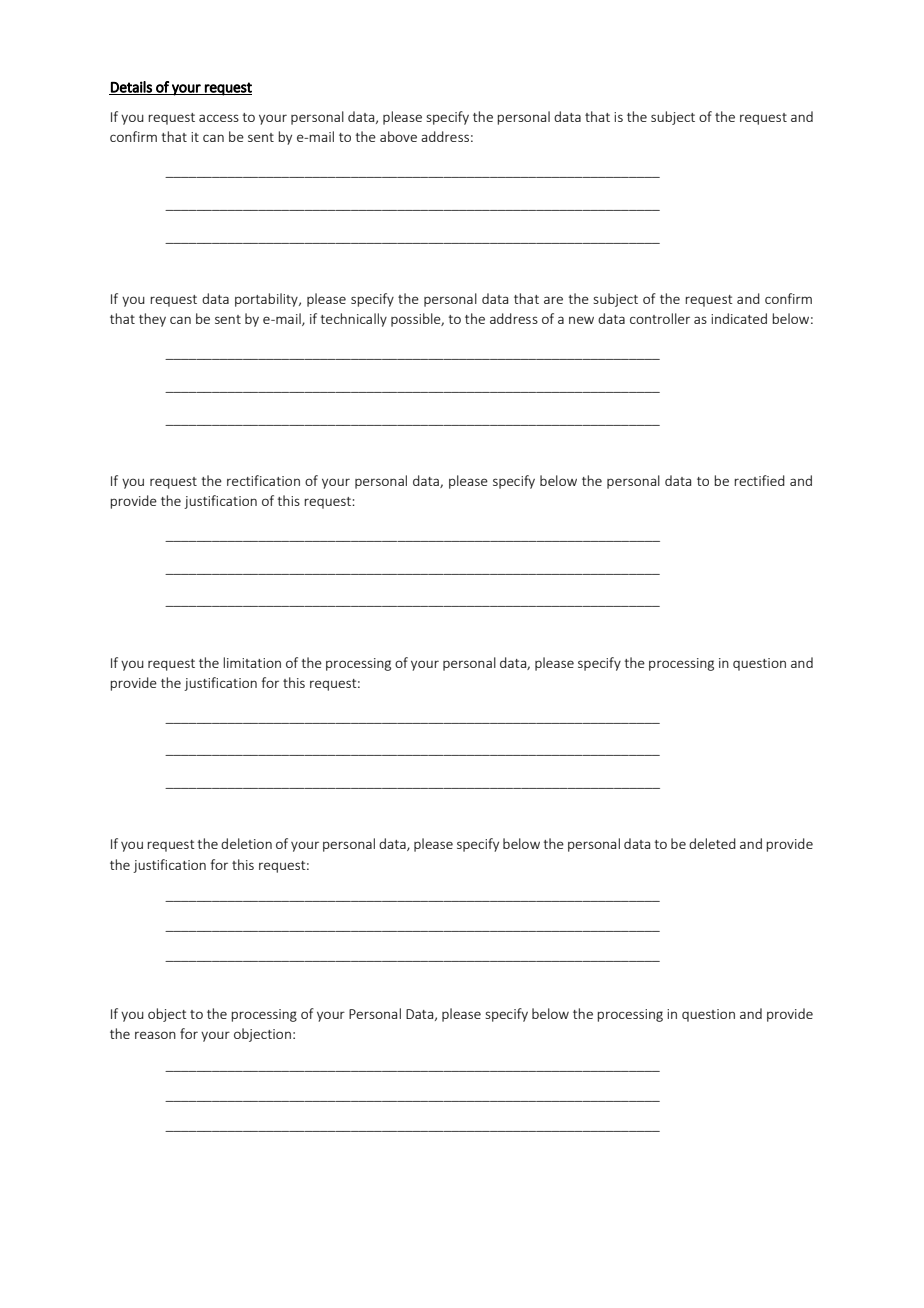  Describe the element at coordinates (553, 300) in the screenshot. I see `are` at that location.
